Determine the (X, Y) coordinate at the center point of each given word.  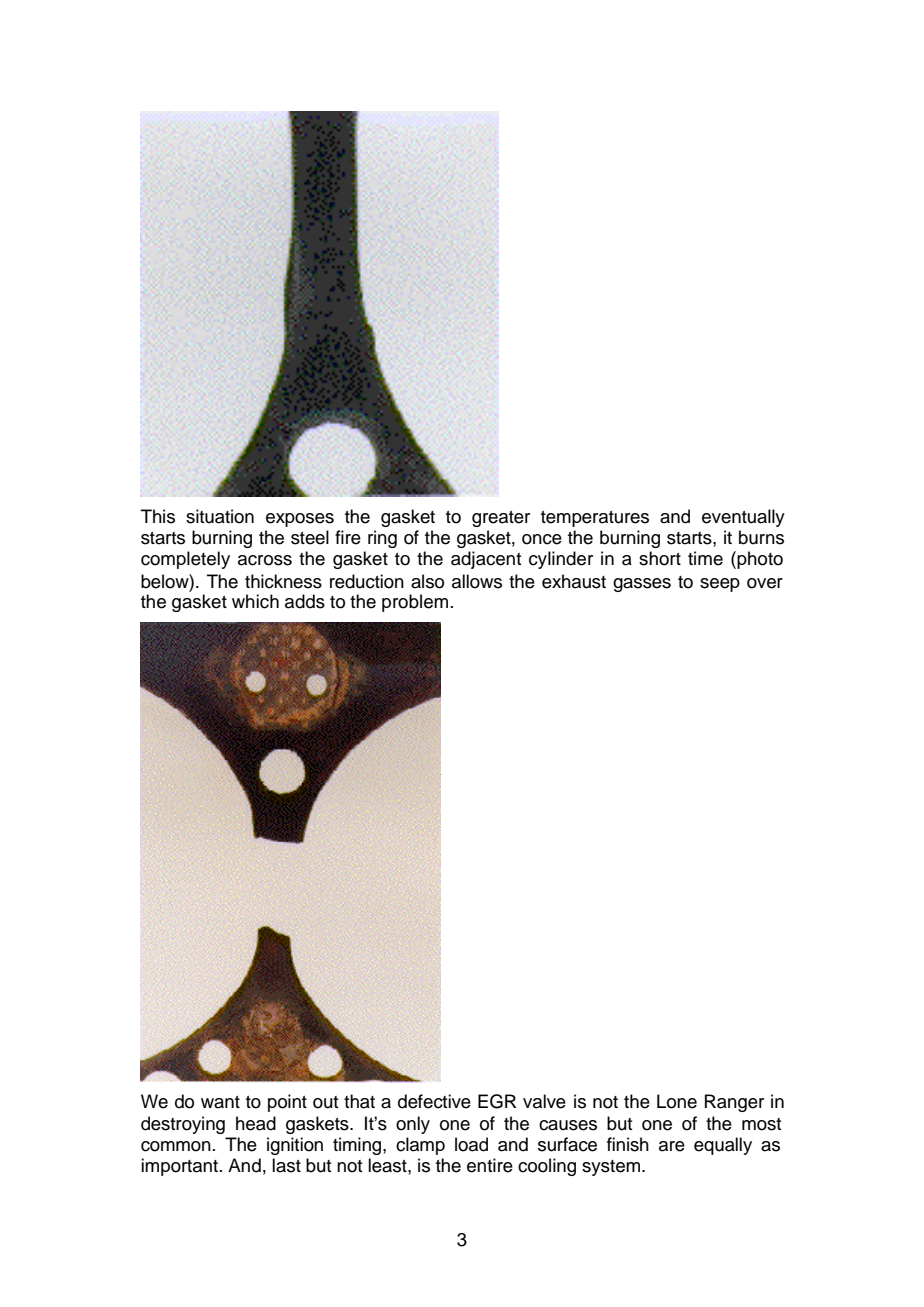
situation (220, 516)
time (705, 558)
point (287, 1103)
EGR (497, 1101)
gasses (642, 585)
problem (415, 603)
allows (477, 581)
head (256, 1123)
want (220, 1102)
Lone (677, 1101)
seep (720, 585)
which (255, 601)
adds (305, 601)
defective (434, 1101)
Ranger (734, 1103)
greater (501, 519)
